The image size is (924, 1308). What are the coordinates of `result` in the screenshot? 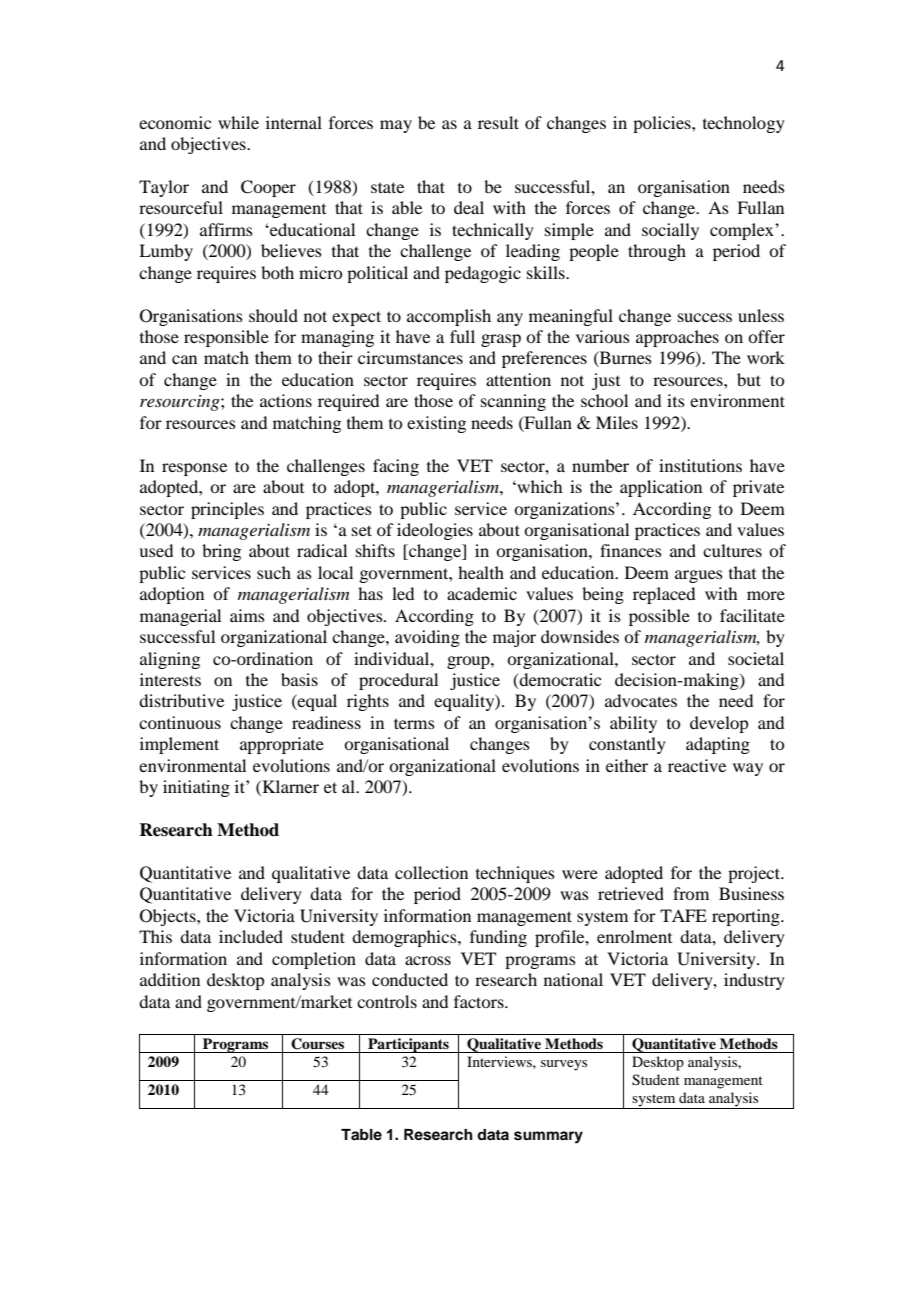 It's located at (498, 122).
